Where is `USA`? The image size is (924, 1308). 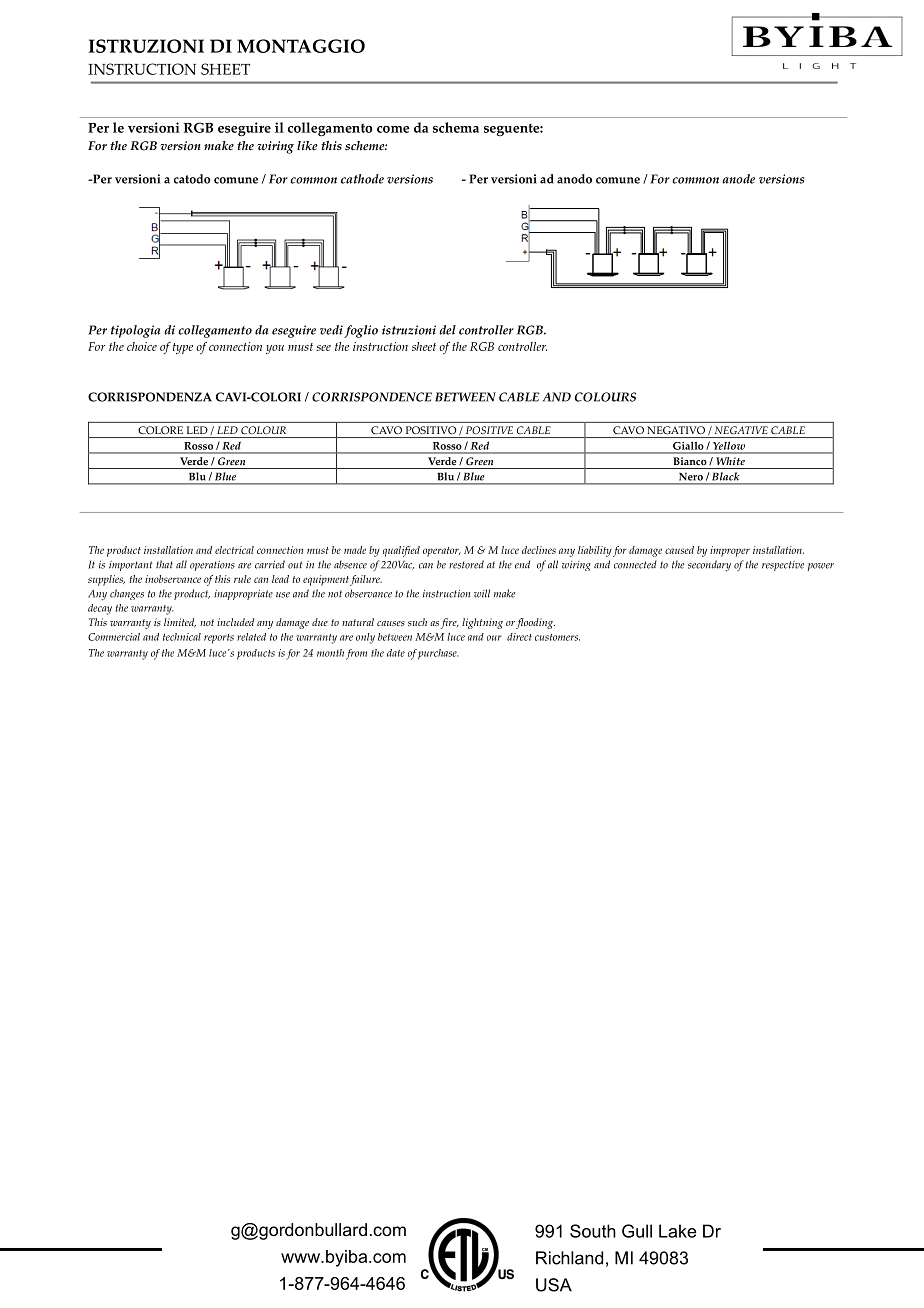
USA is located at coordinates (554, 1285).
